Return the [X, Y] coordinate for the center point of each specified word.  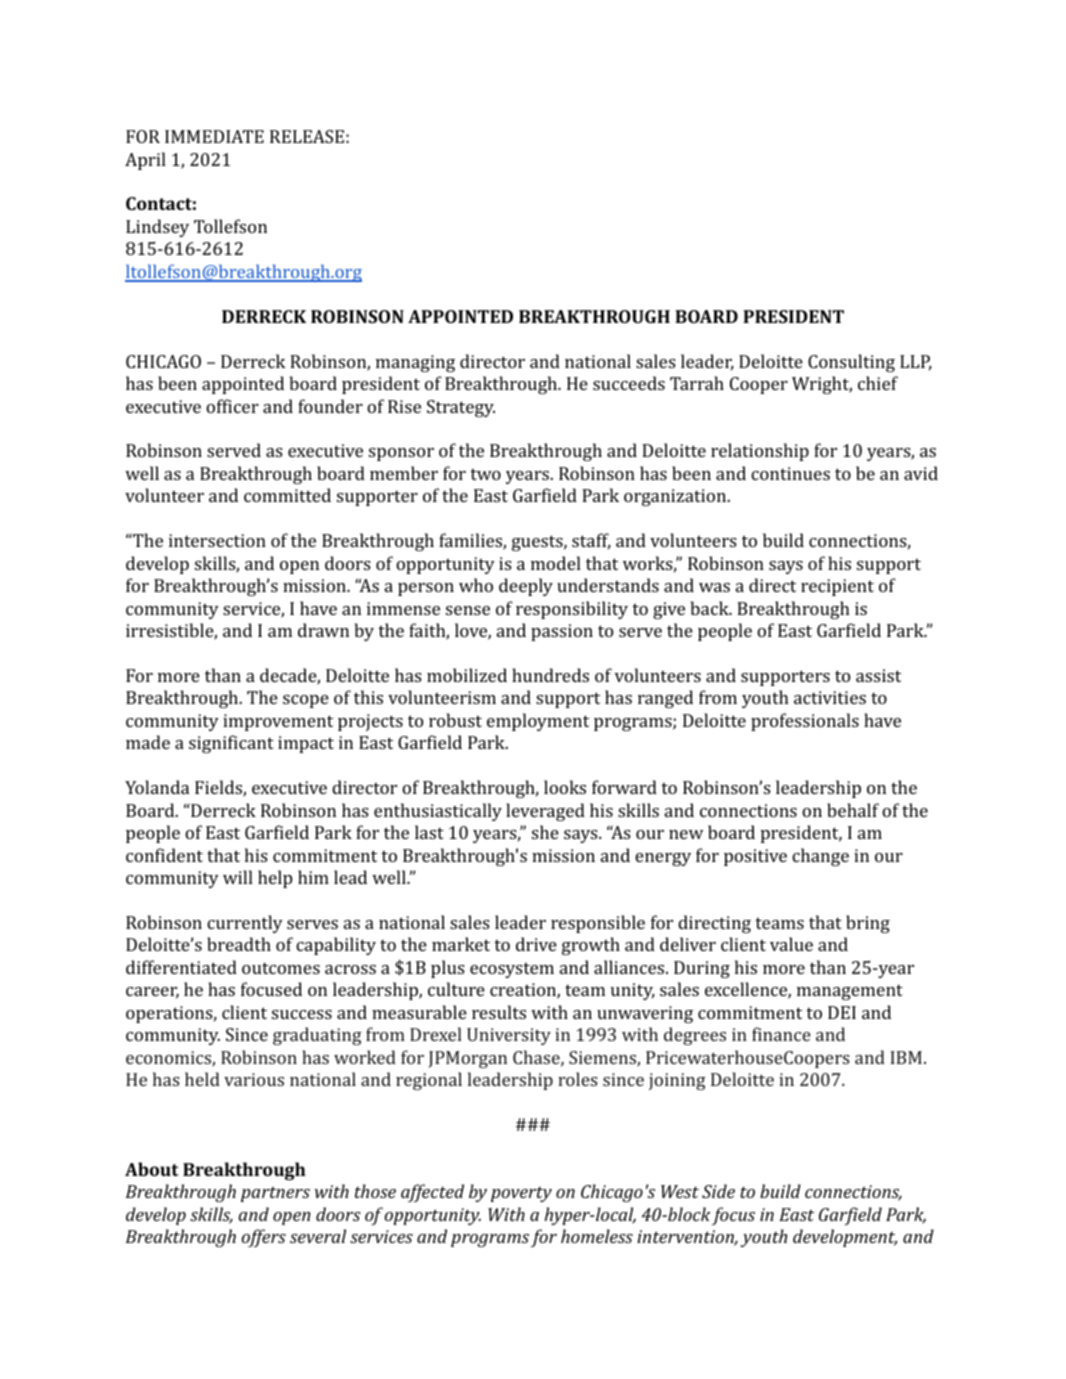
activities [830, 697]
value [791, 944]
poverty [521, 1194]
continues [790, 473]
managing [415, 363]
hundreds [550, 675]
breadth [239, 944]
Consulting [851, 363]
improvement [278, 722]
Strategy [461, 408]
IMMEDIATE [214, 136]
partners [275, 1194]
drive [536, 944]
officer [232, 406]
